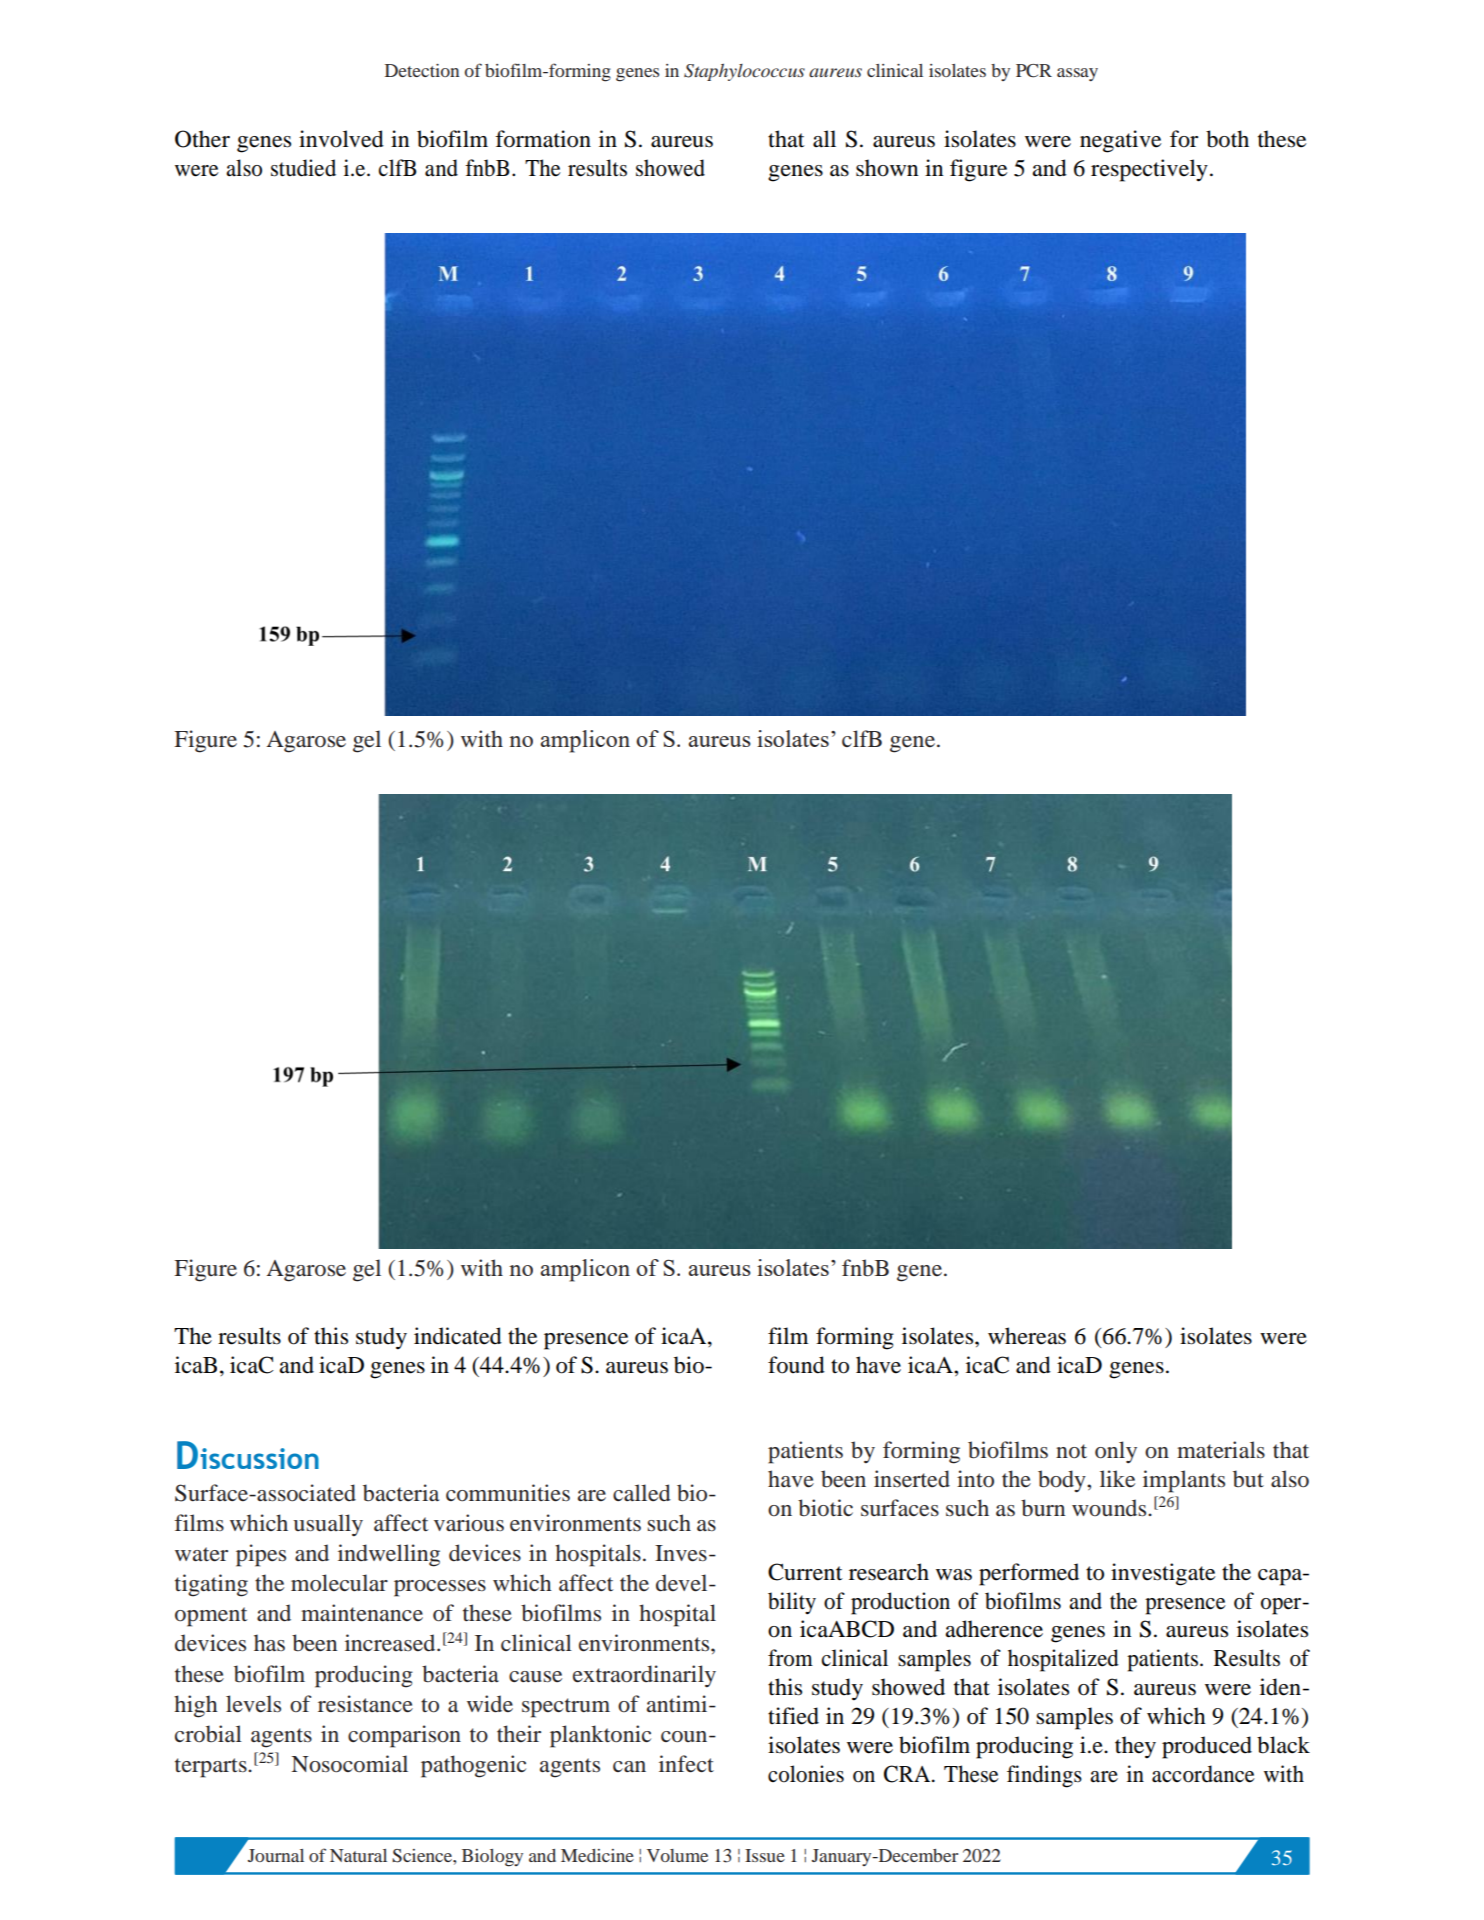  Describe the element at coordinates (341, 139) in the image. I see `involved` at that location.
